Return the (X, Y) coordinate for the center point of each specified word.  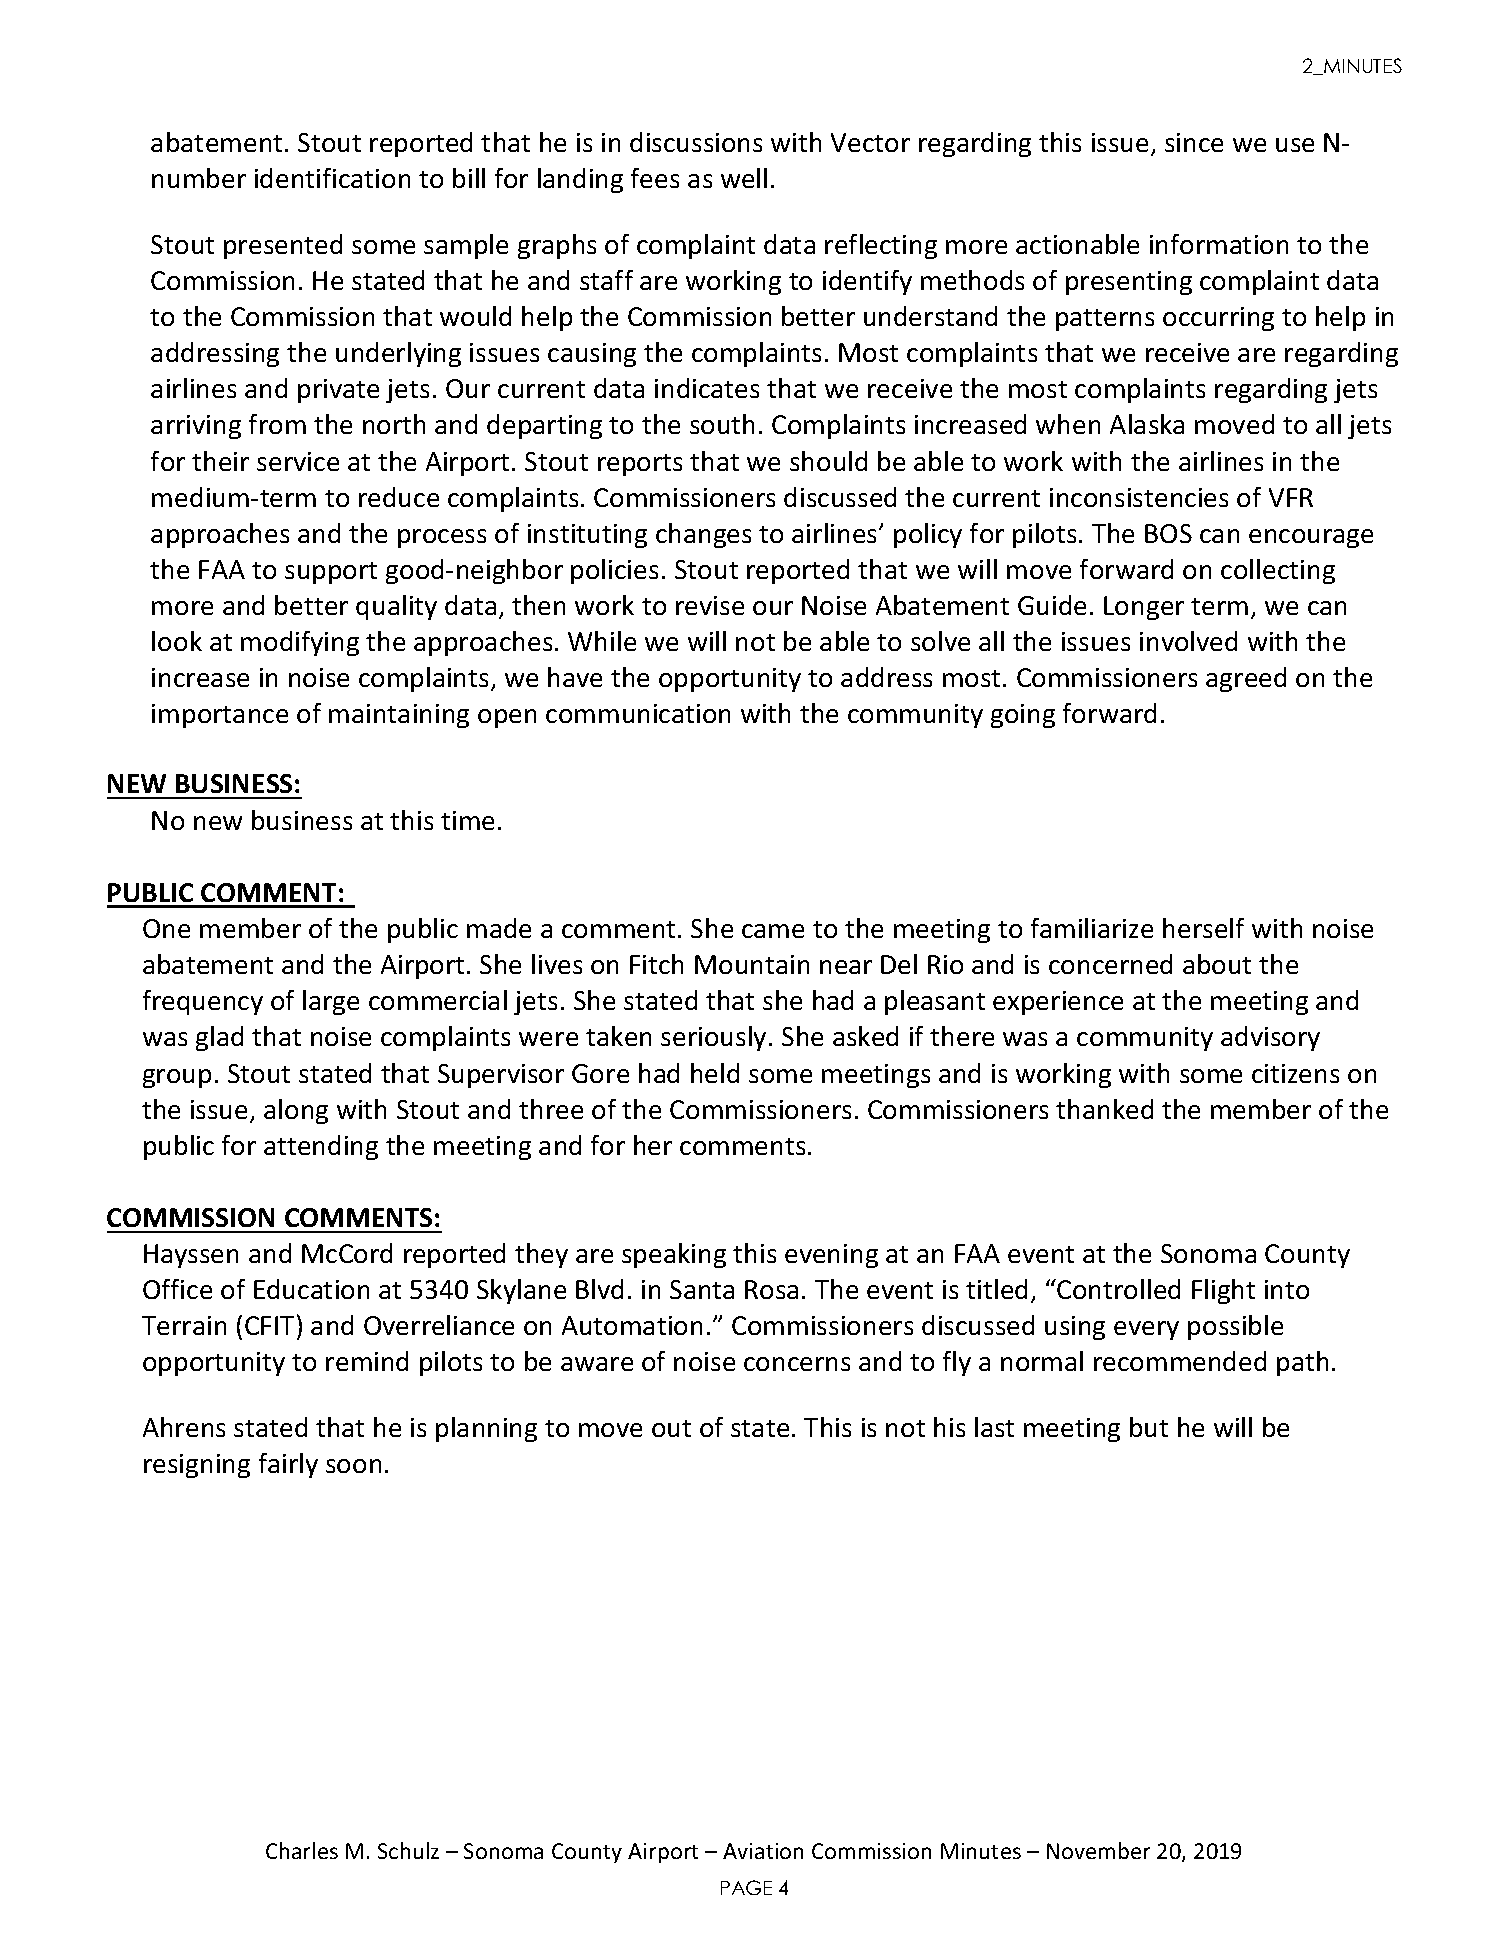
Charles (302, 1850)
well (744, 178)
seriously (713, 1038)
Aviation (763, 1851)
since (1194, 142)
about (1217, 964)
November (1098, 1850)
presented (283, 246)
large (331, 1002)
